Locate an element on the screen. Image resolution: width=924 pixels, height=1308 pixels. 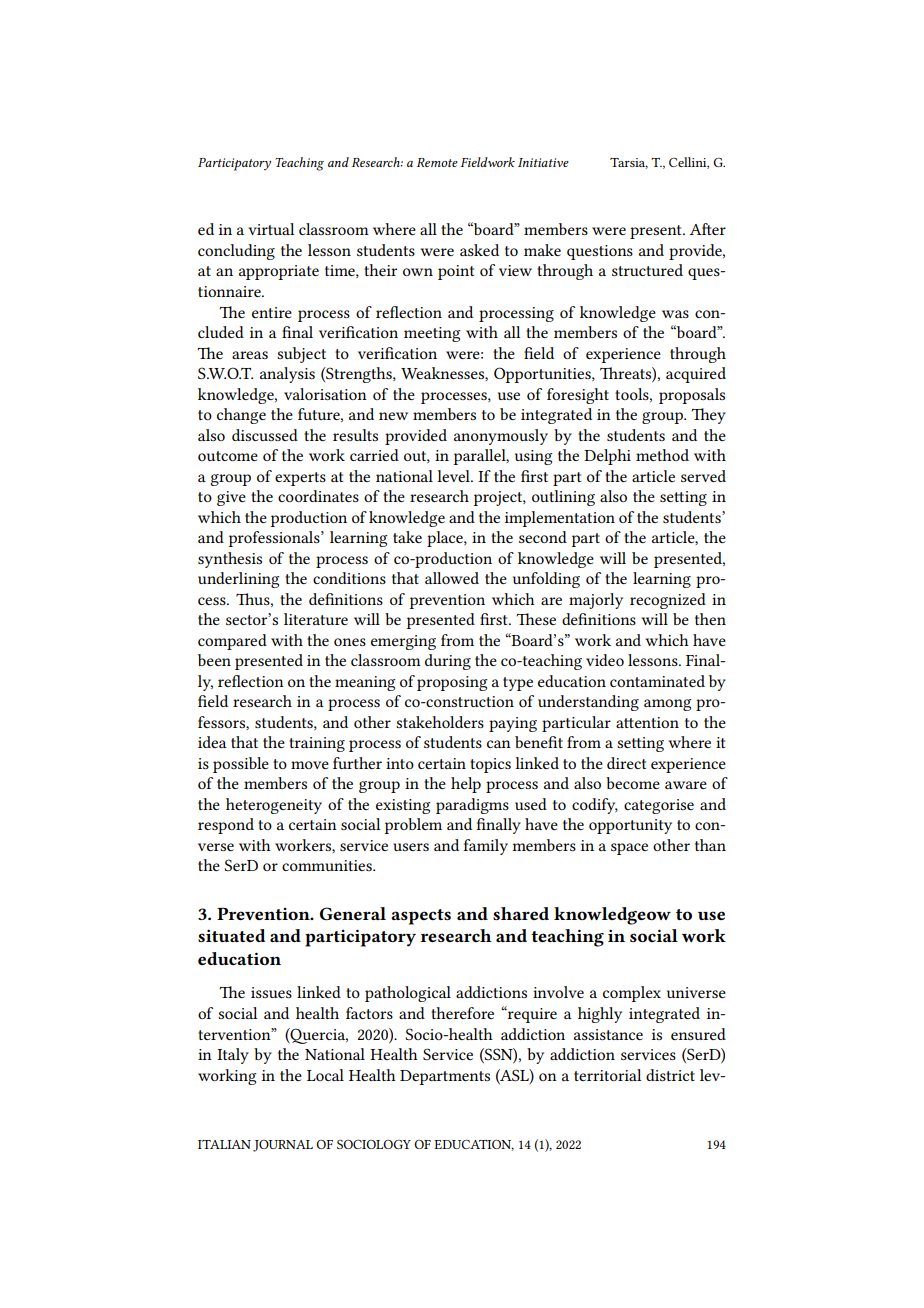
anonymously is located at coordinates (501, 437).
